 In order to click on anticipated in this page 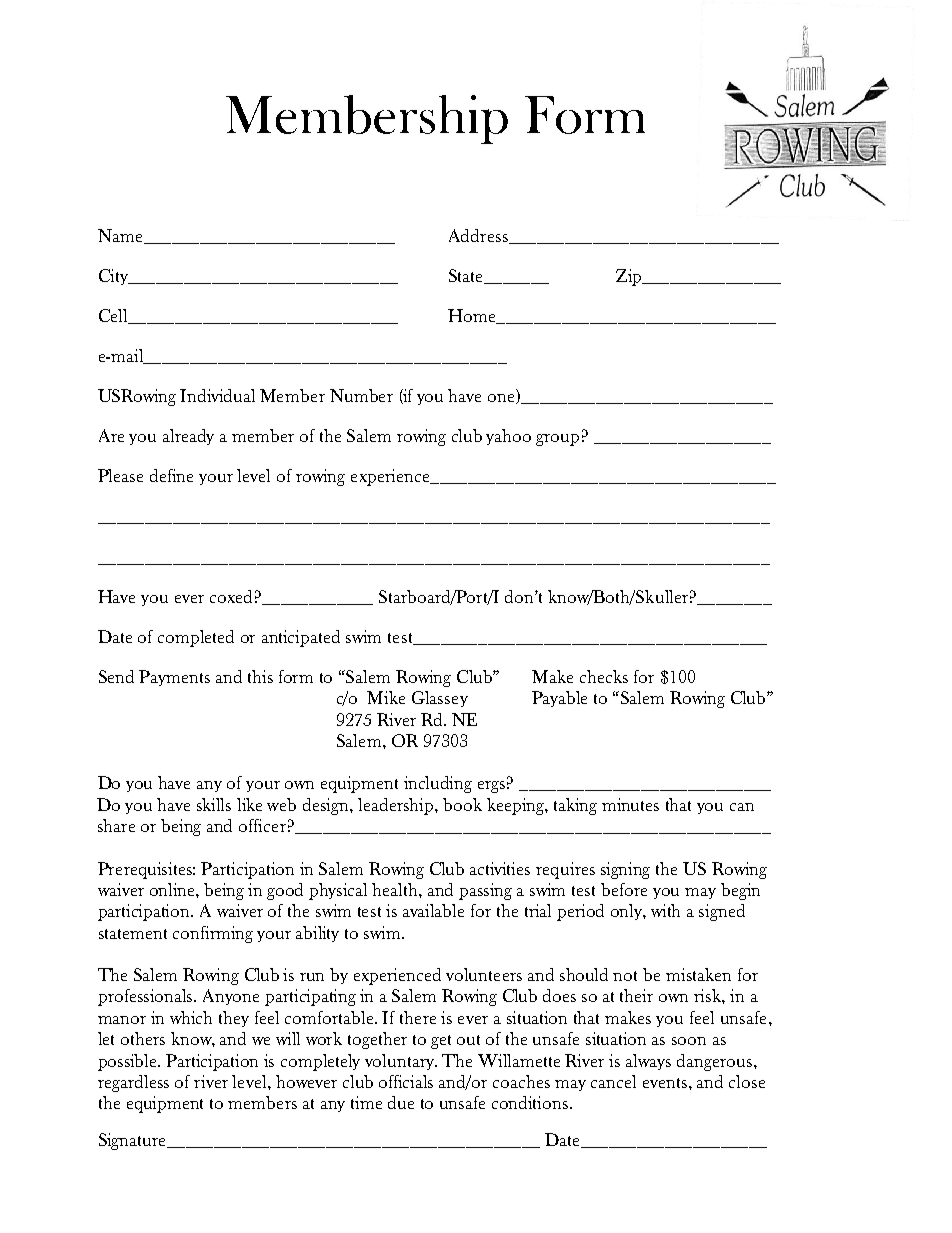, I will do `click(301, 638)`.
